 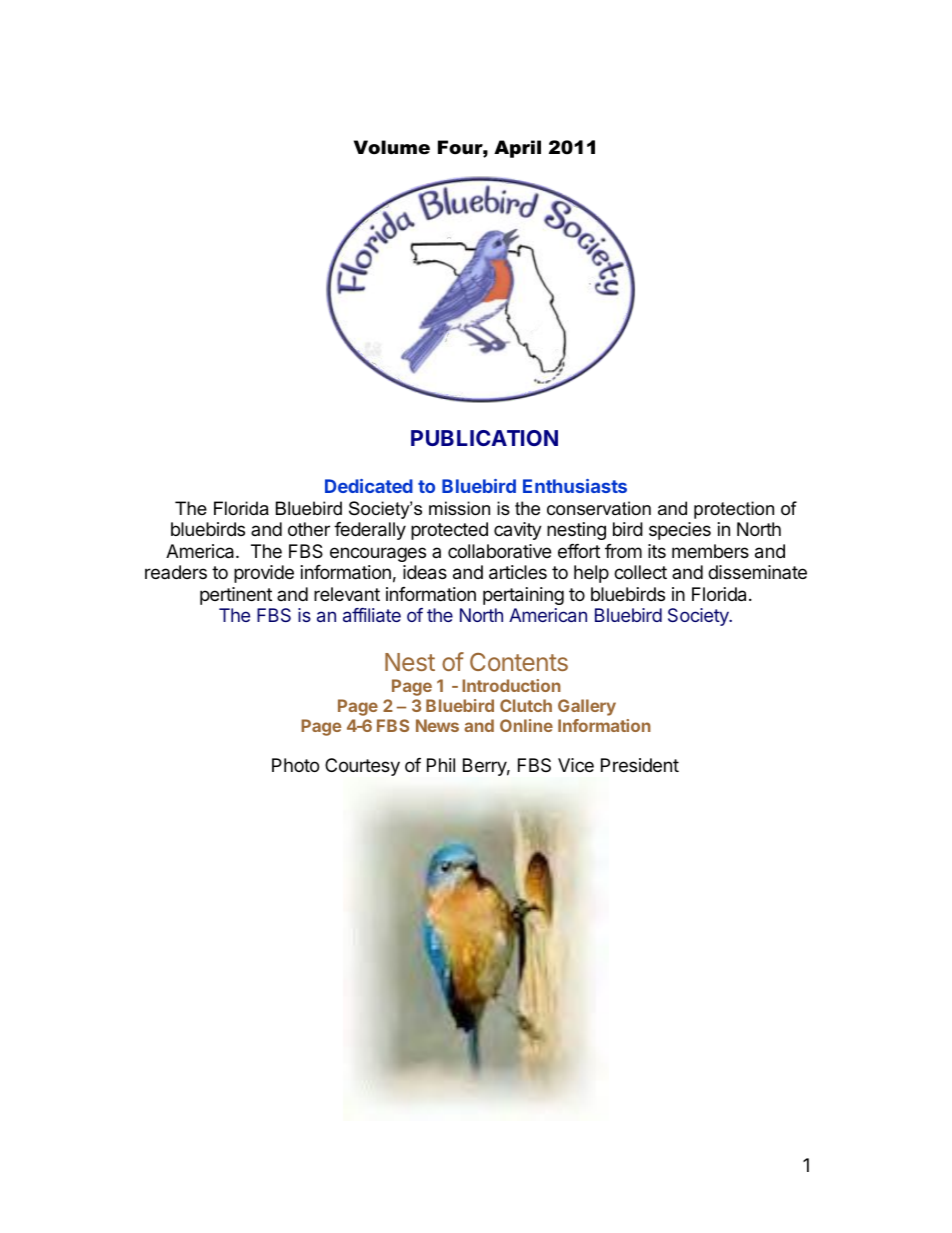 What do you see at coordinates (441, 765) in the document?
I see `Phil` at bounding box center [441, 765].
